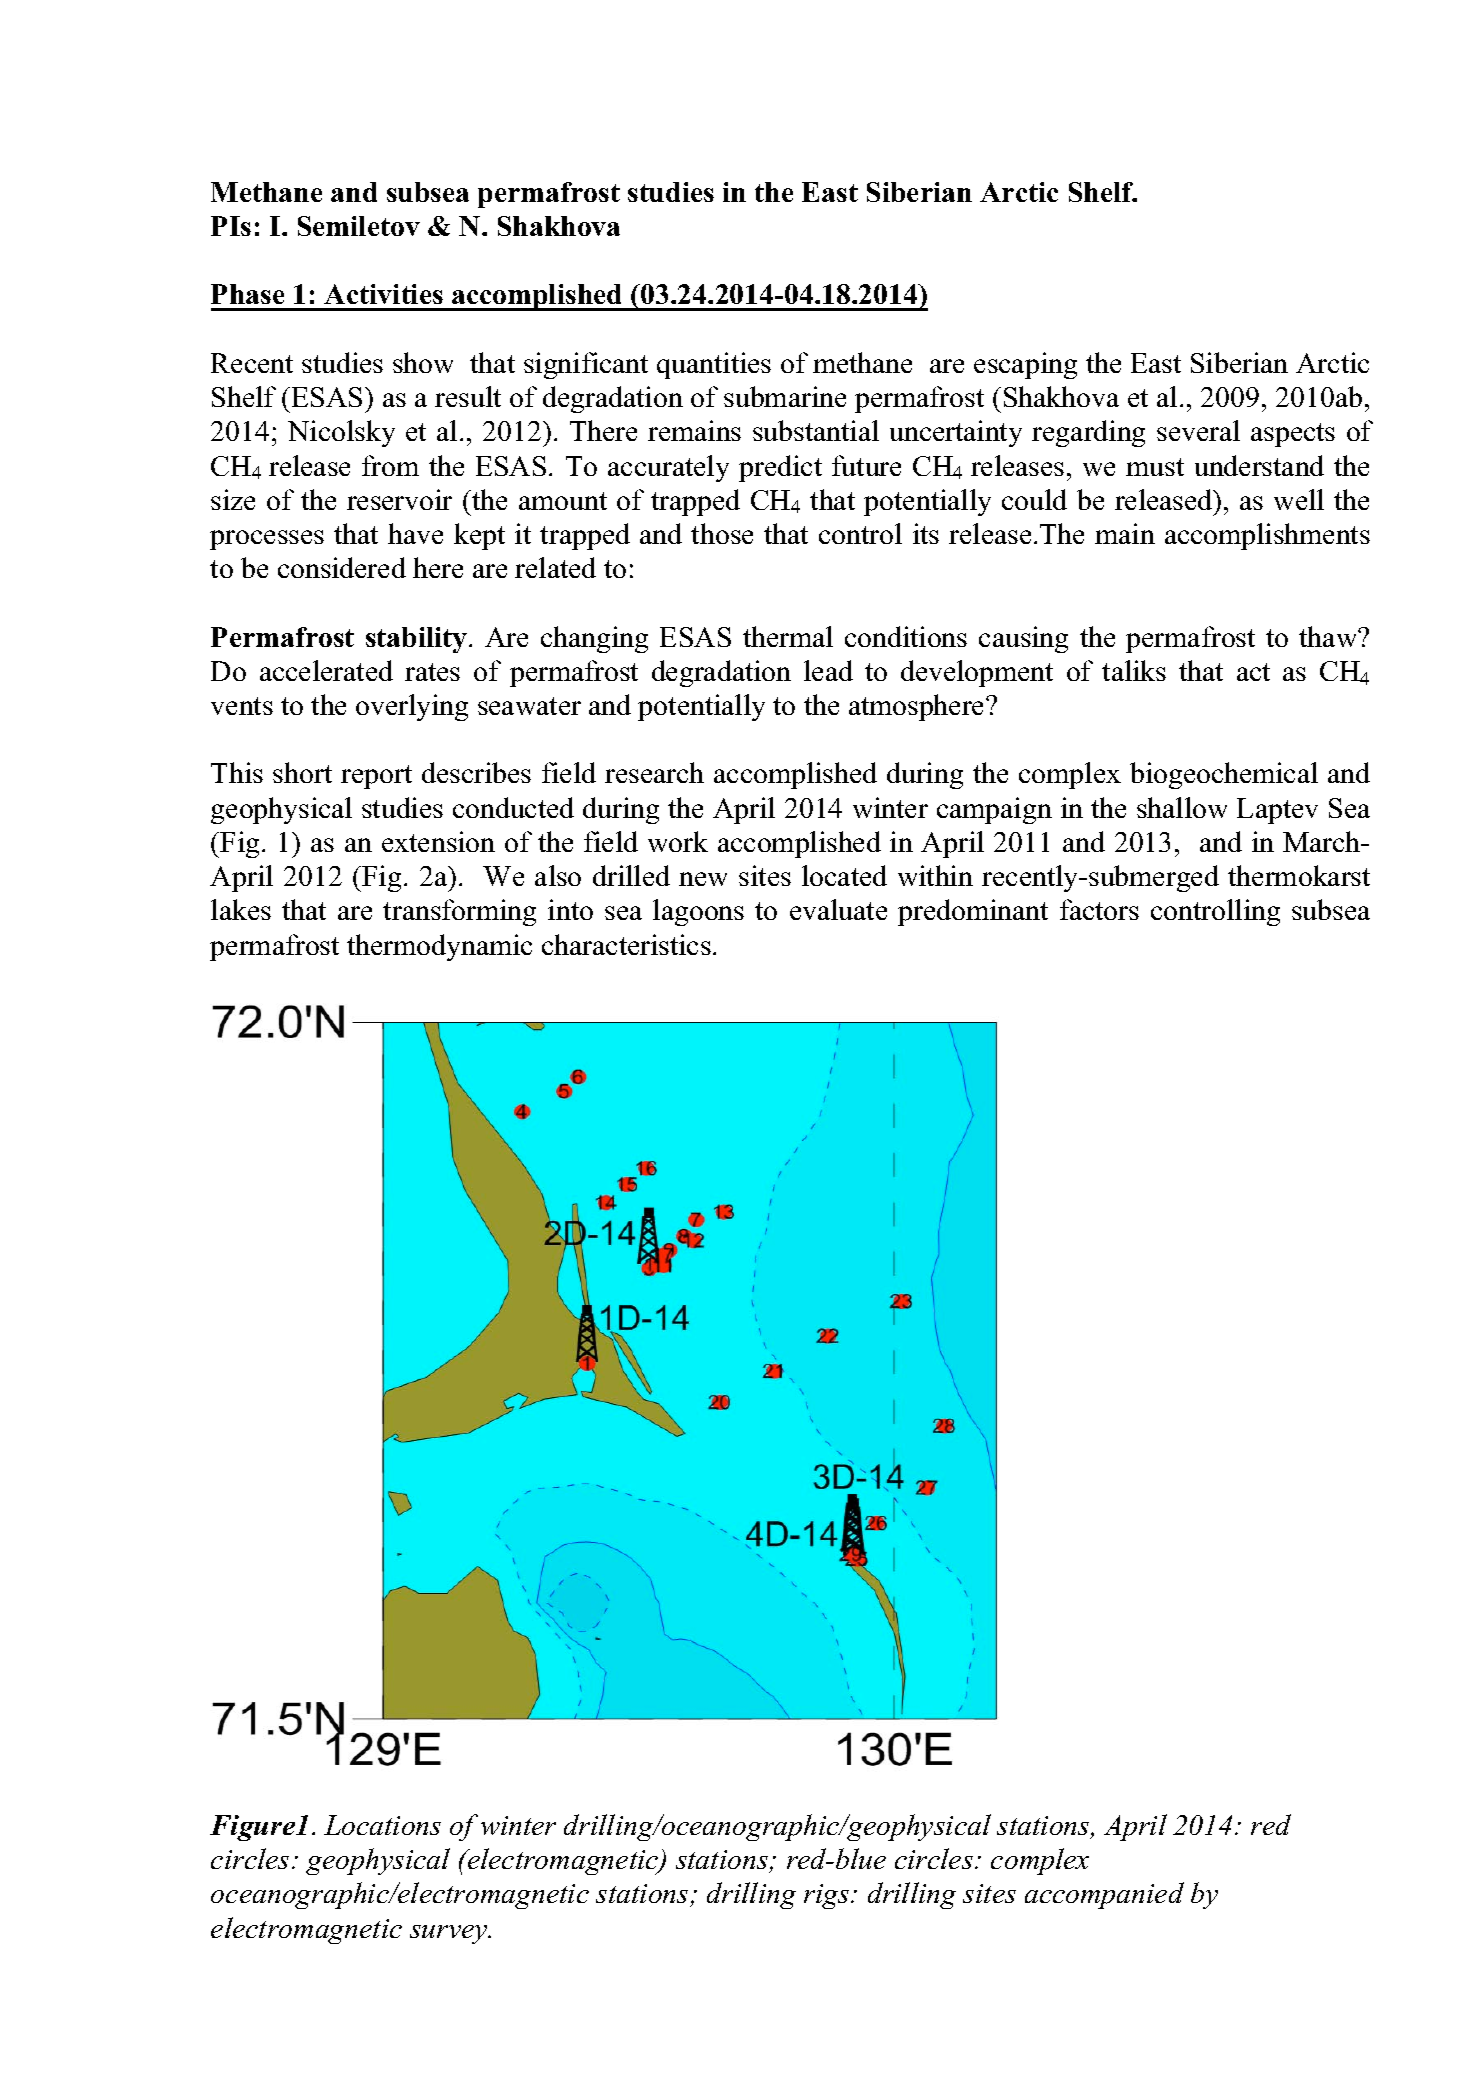 Image resolution: width=1476 pixels, height=2088 pixels. I want to click on submarine, so click(785, 396).
